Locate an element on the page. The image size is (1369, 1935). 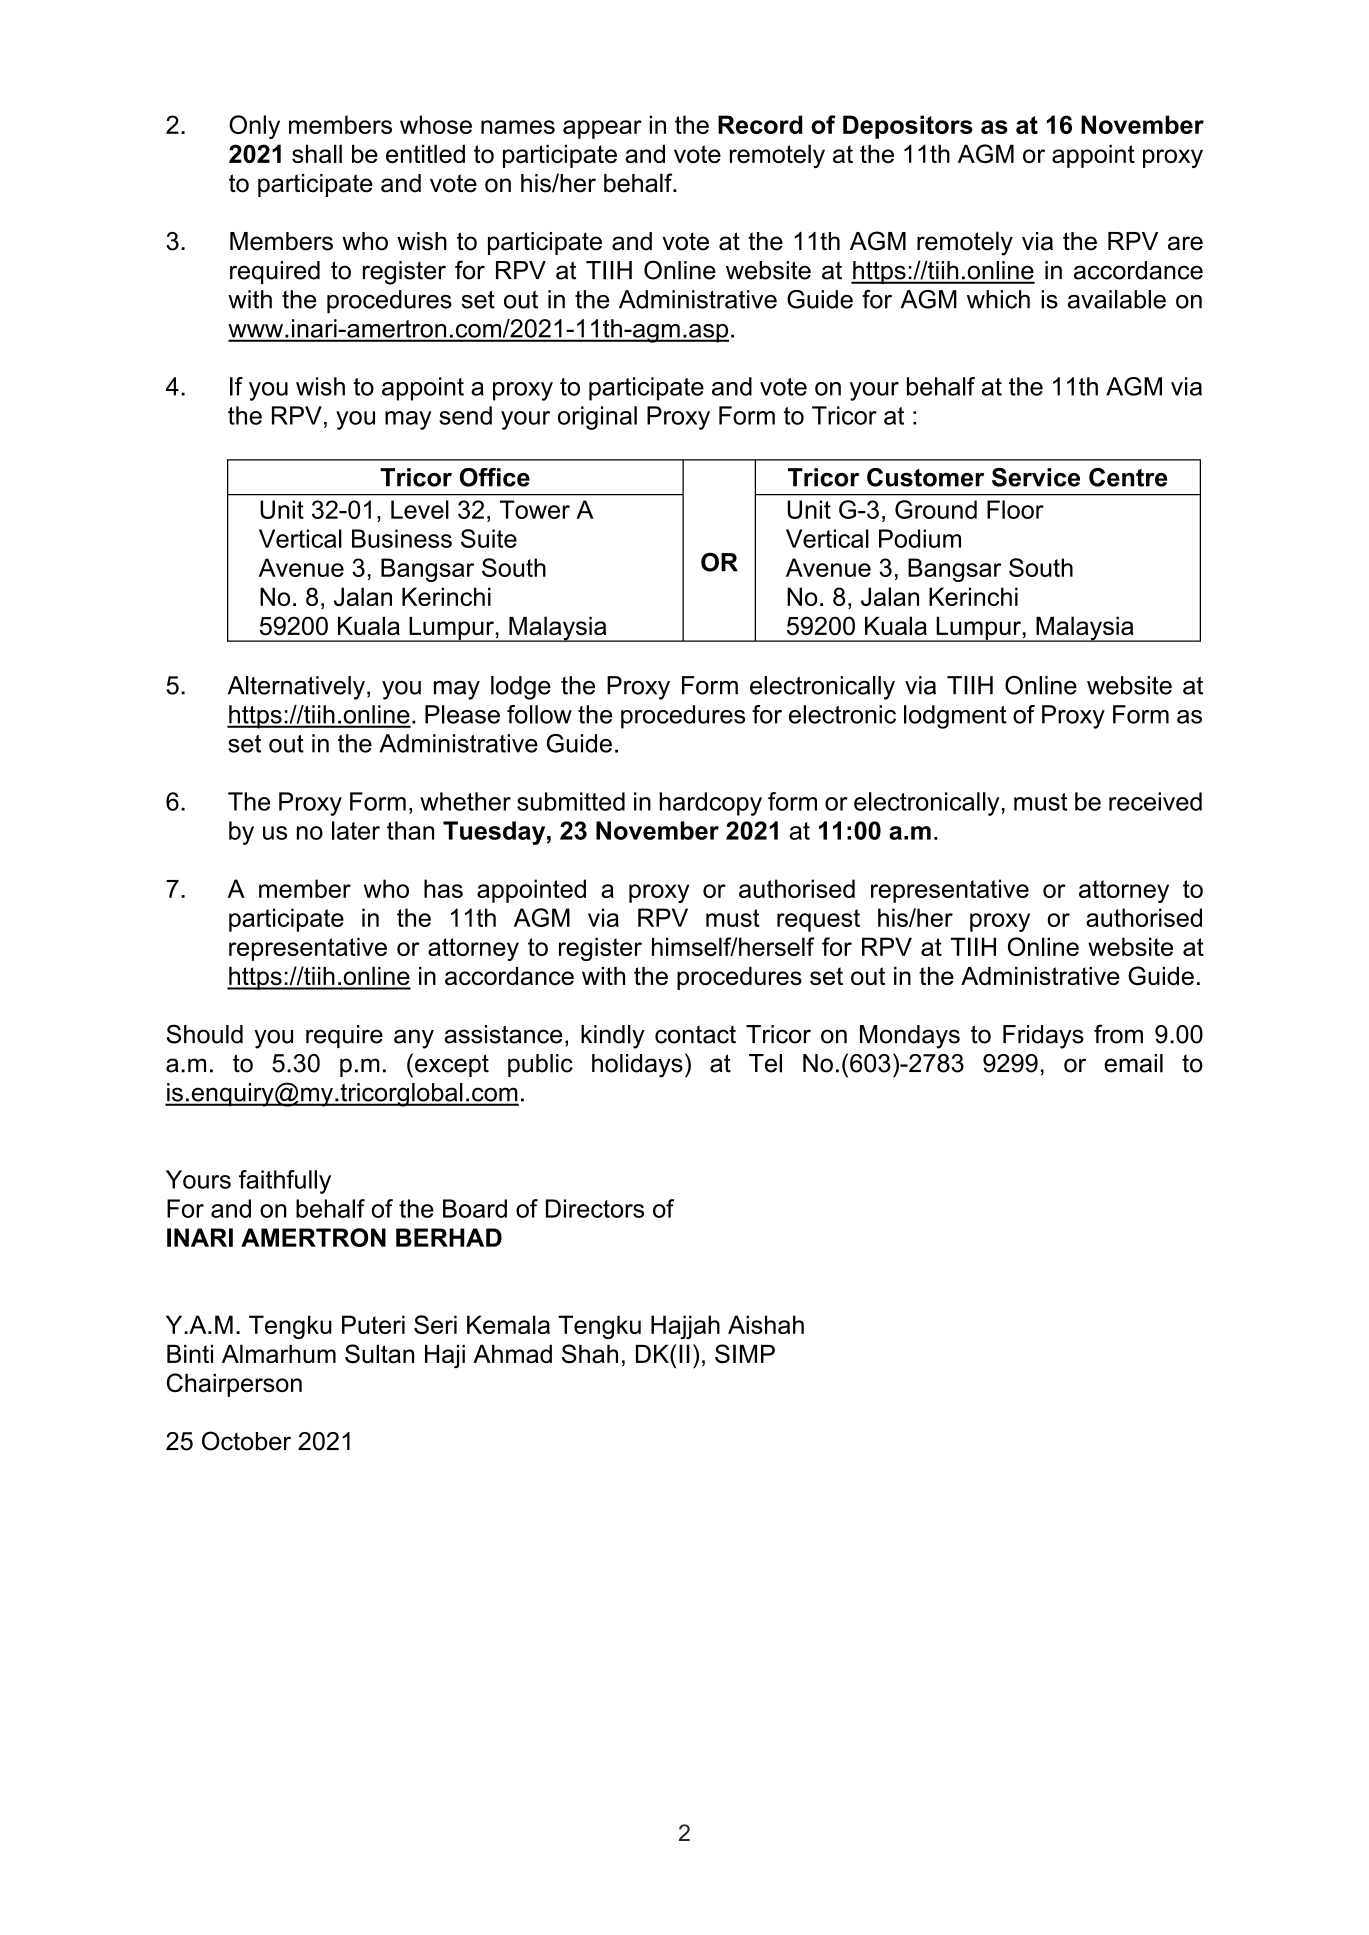
received is located at coordinates (1155, 801).
